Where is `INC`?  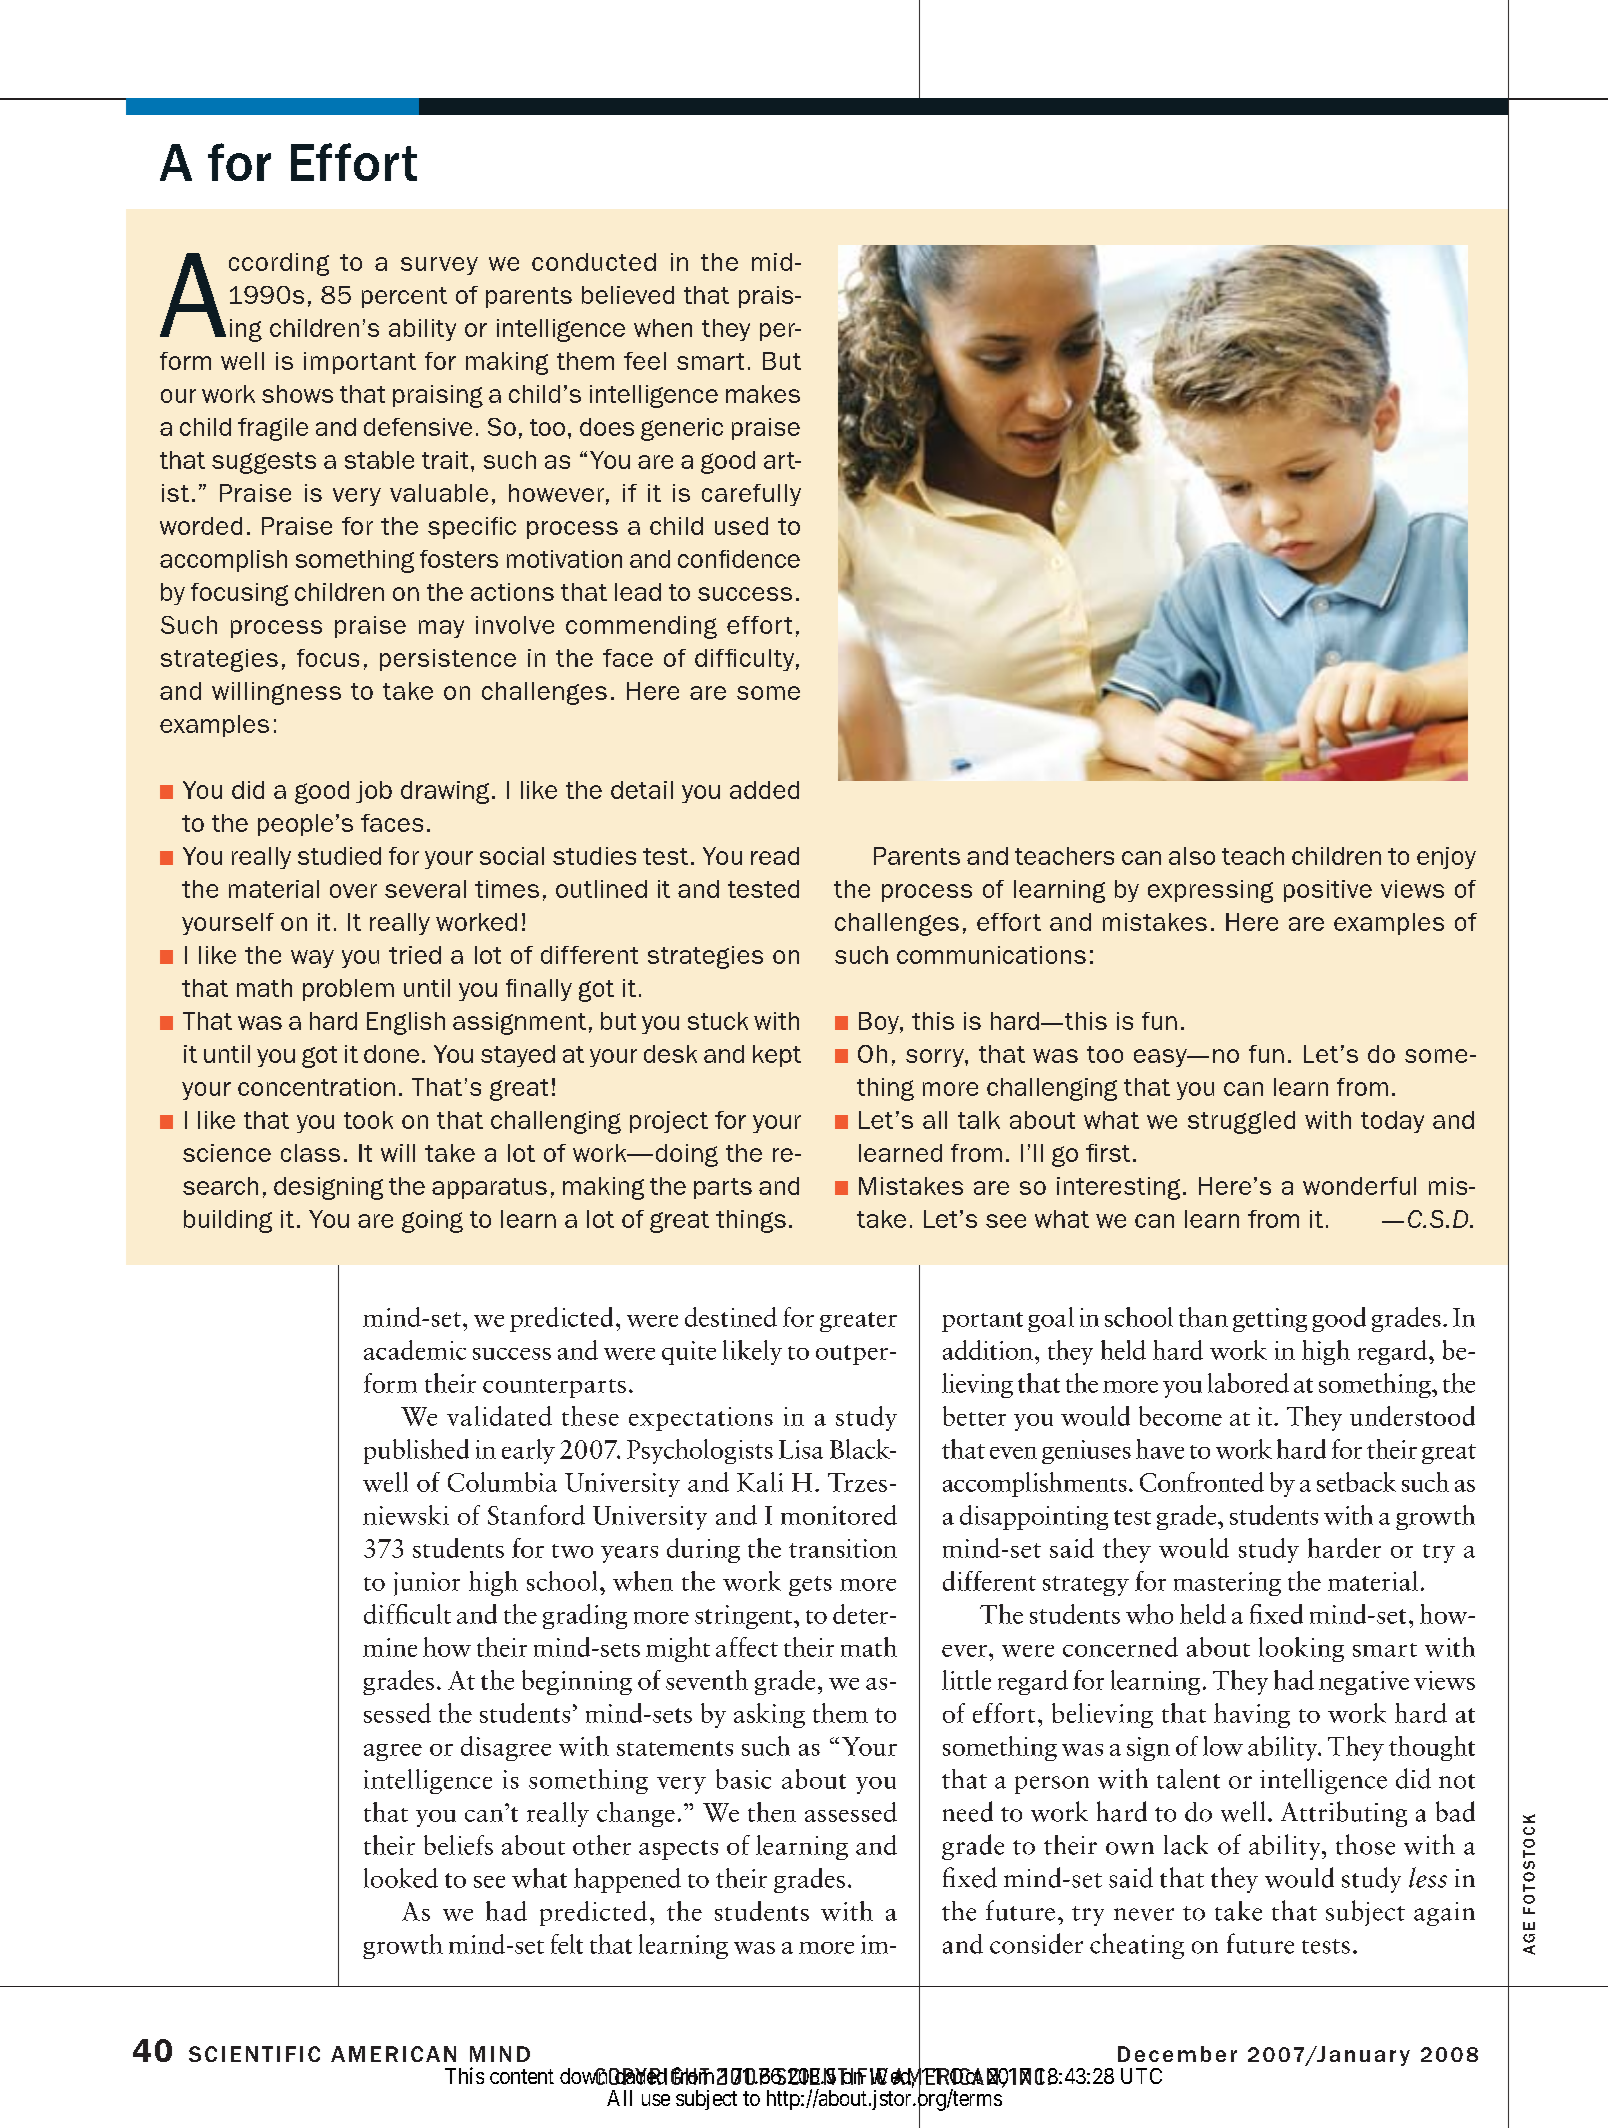
INC is located at coordinates (1028, 2076).
